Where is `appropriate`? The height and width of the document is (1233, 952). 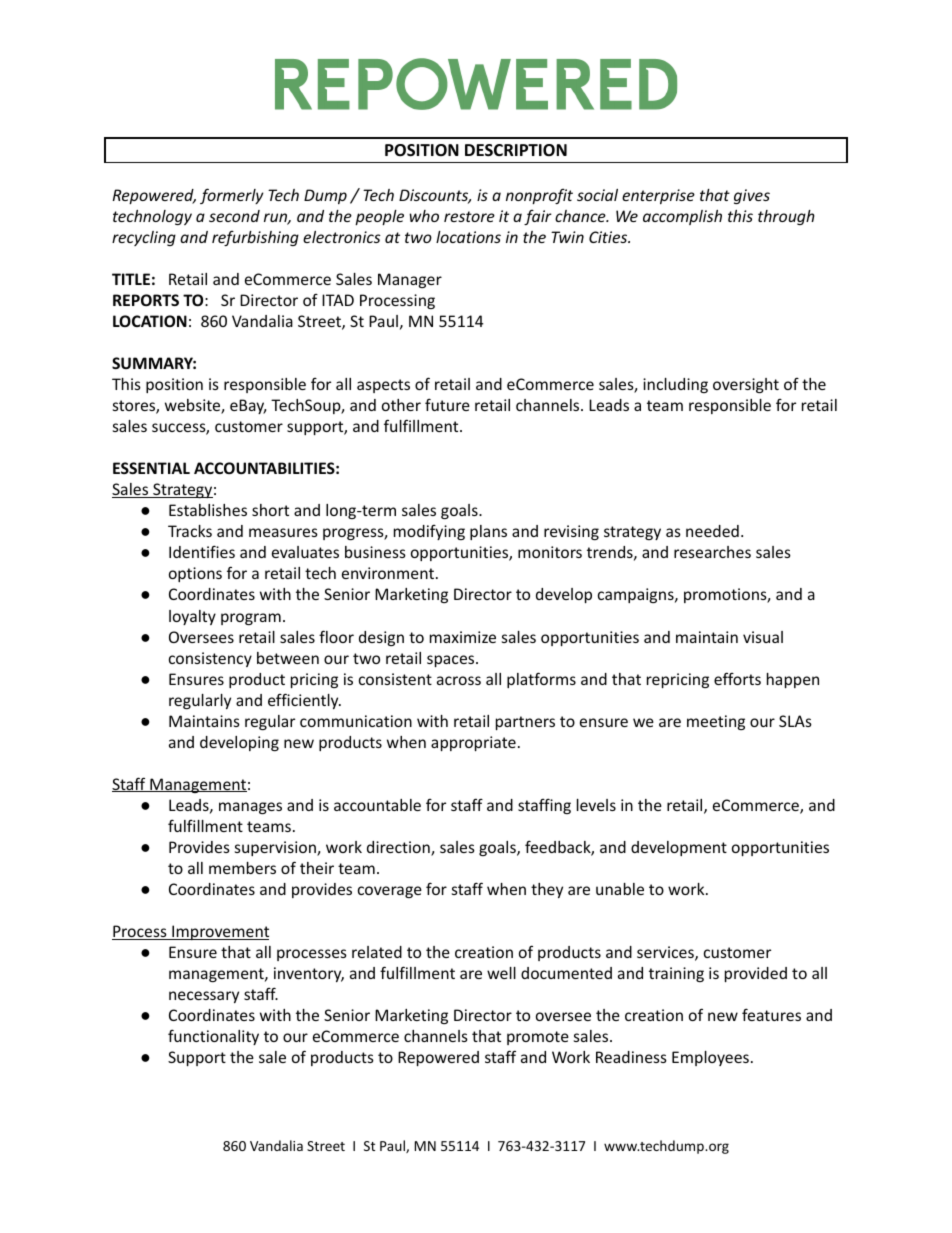 appropriate is located at coordinates (473, 743).
